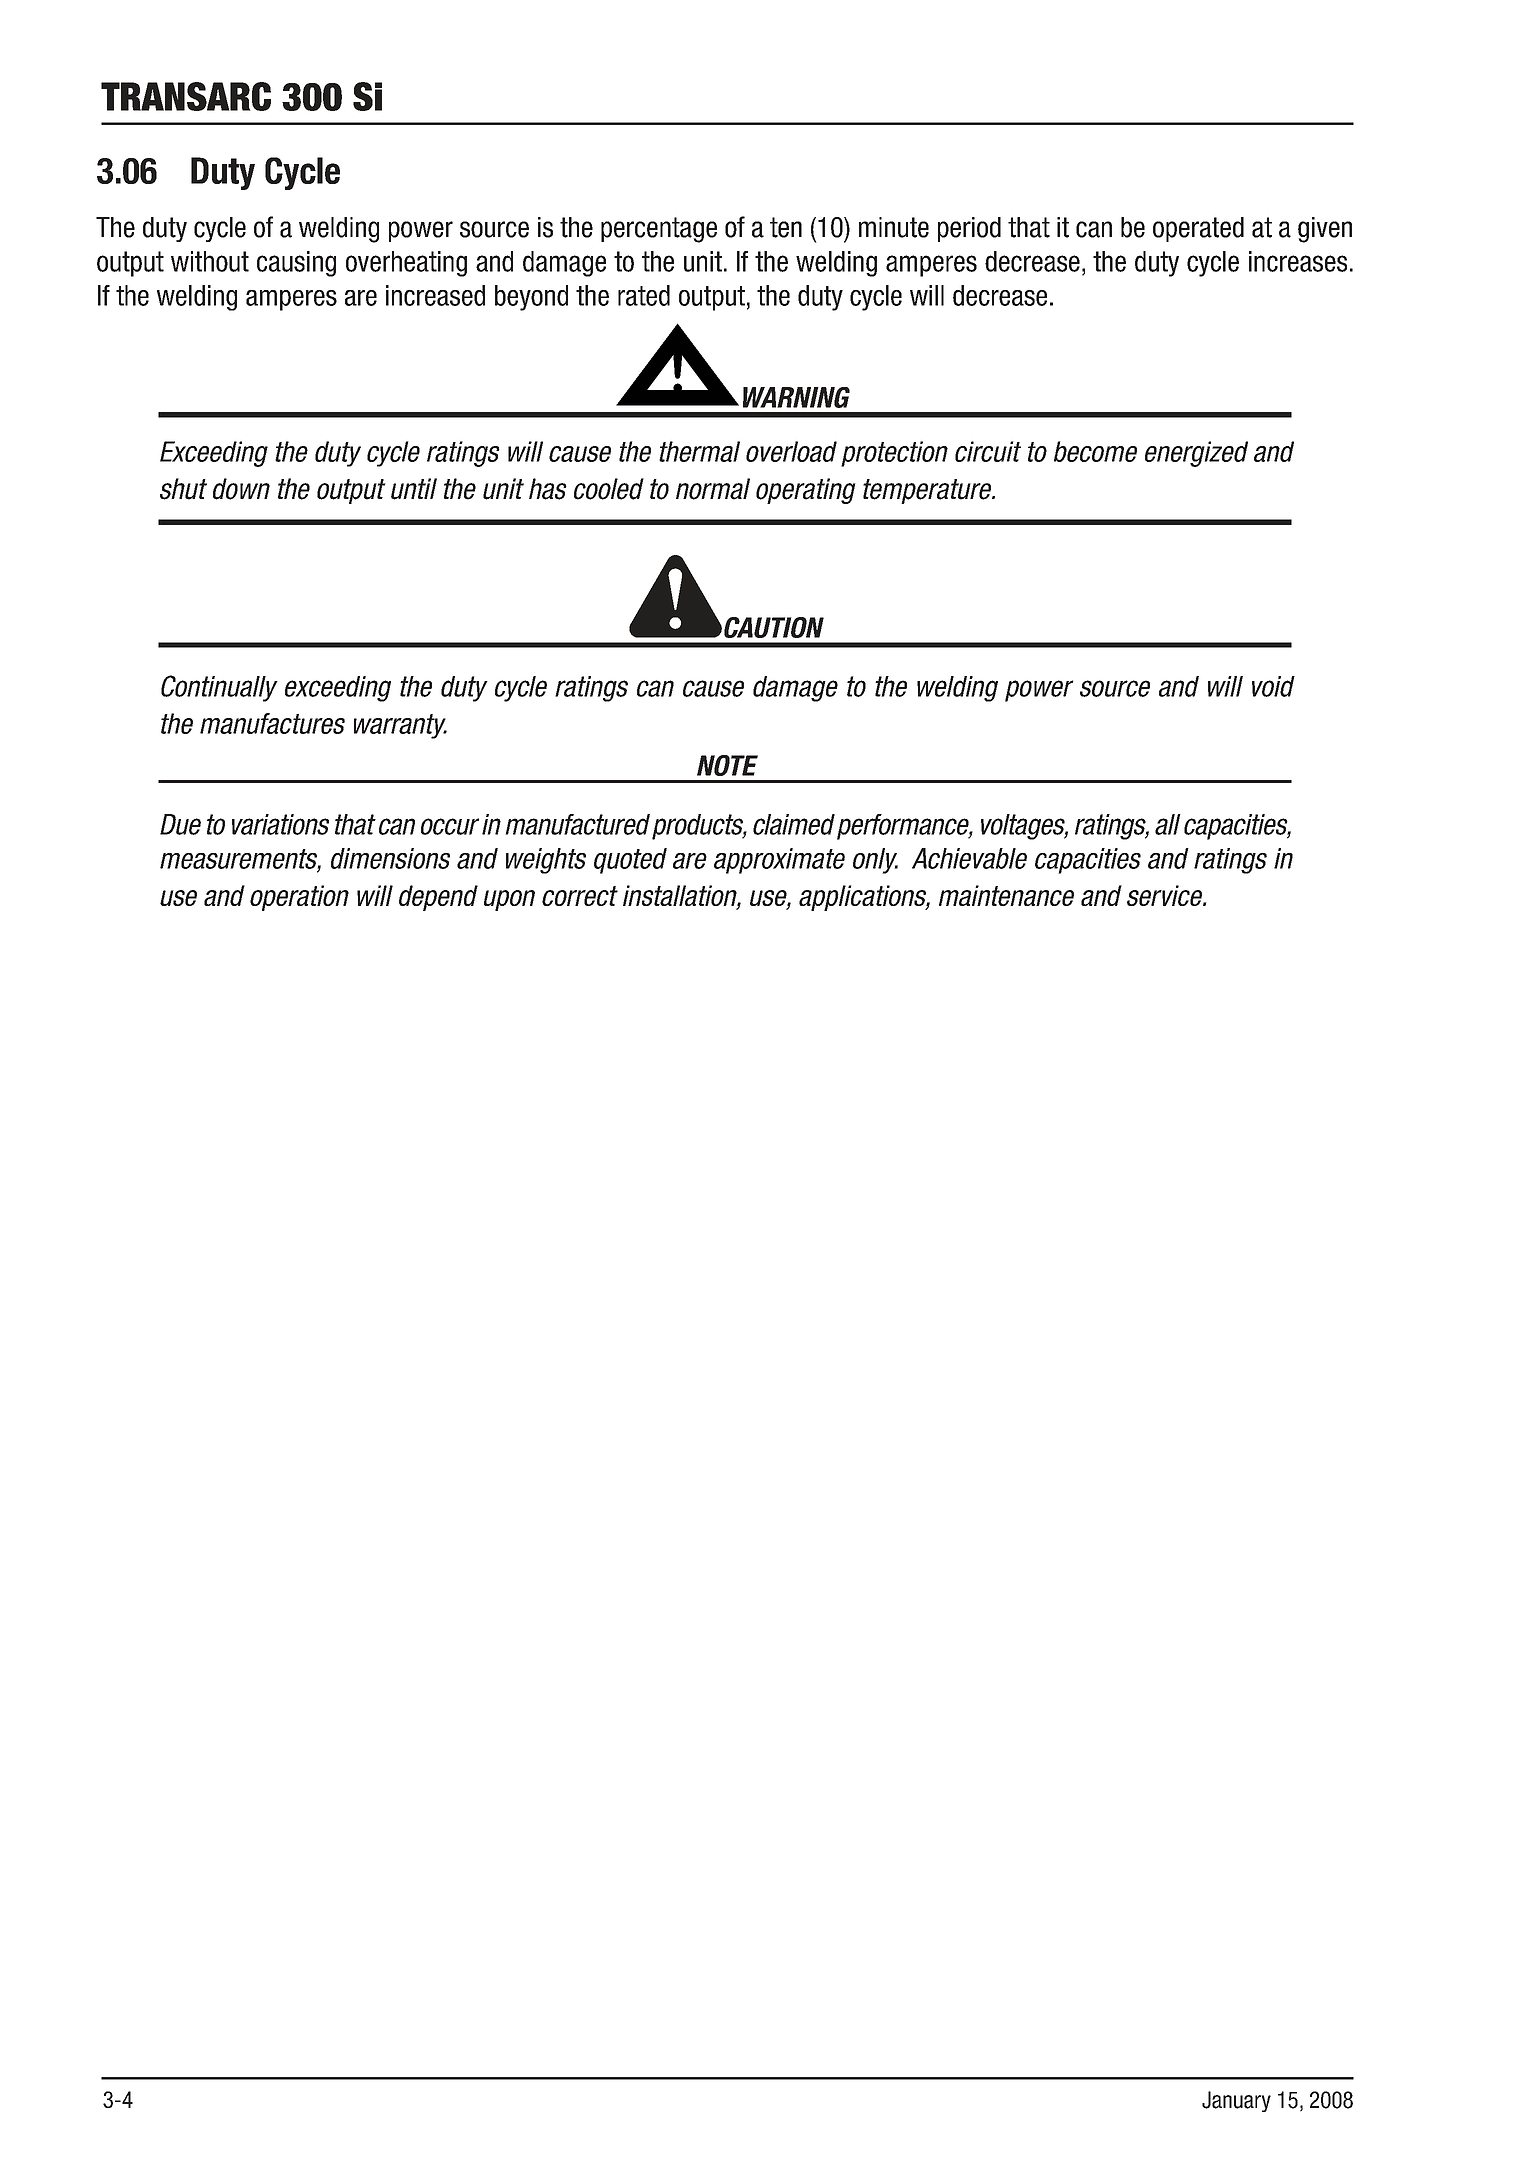 The height and width of the document is (2179, 1540). I want to click on upon, so click(509, 900).
